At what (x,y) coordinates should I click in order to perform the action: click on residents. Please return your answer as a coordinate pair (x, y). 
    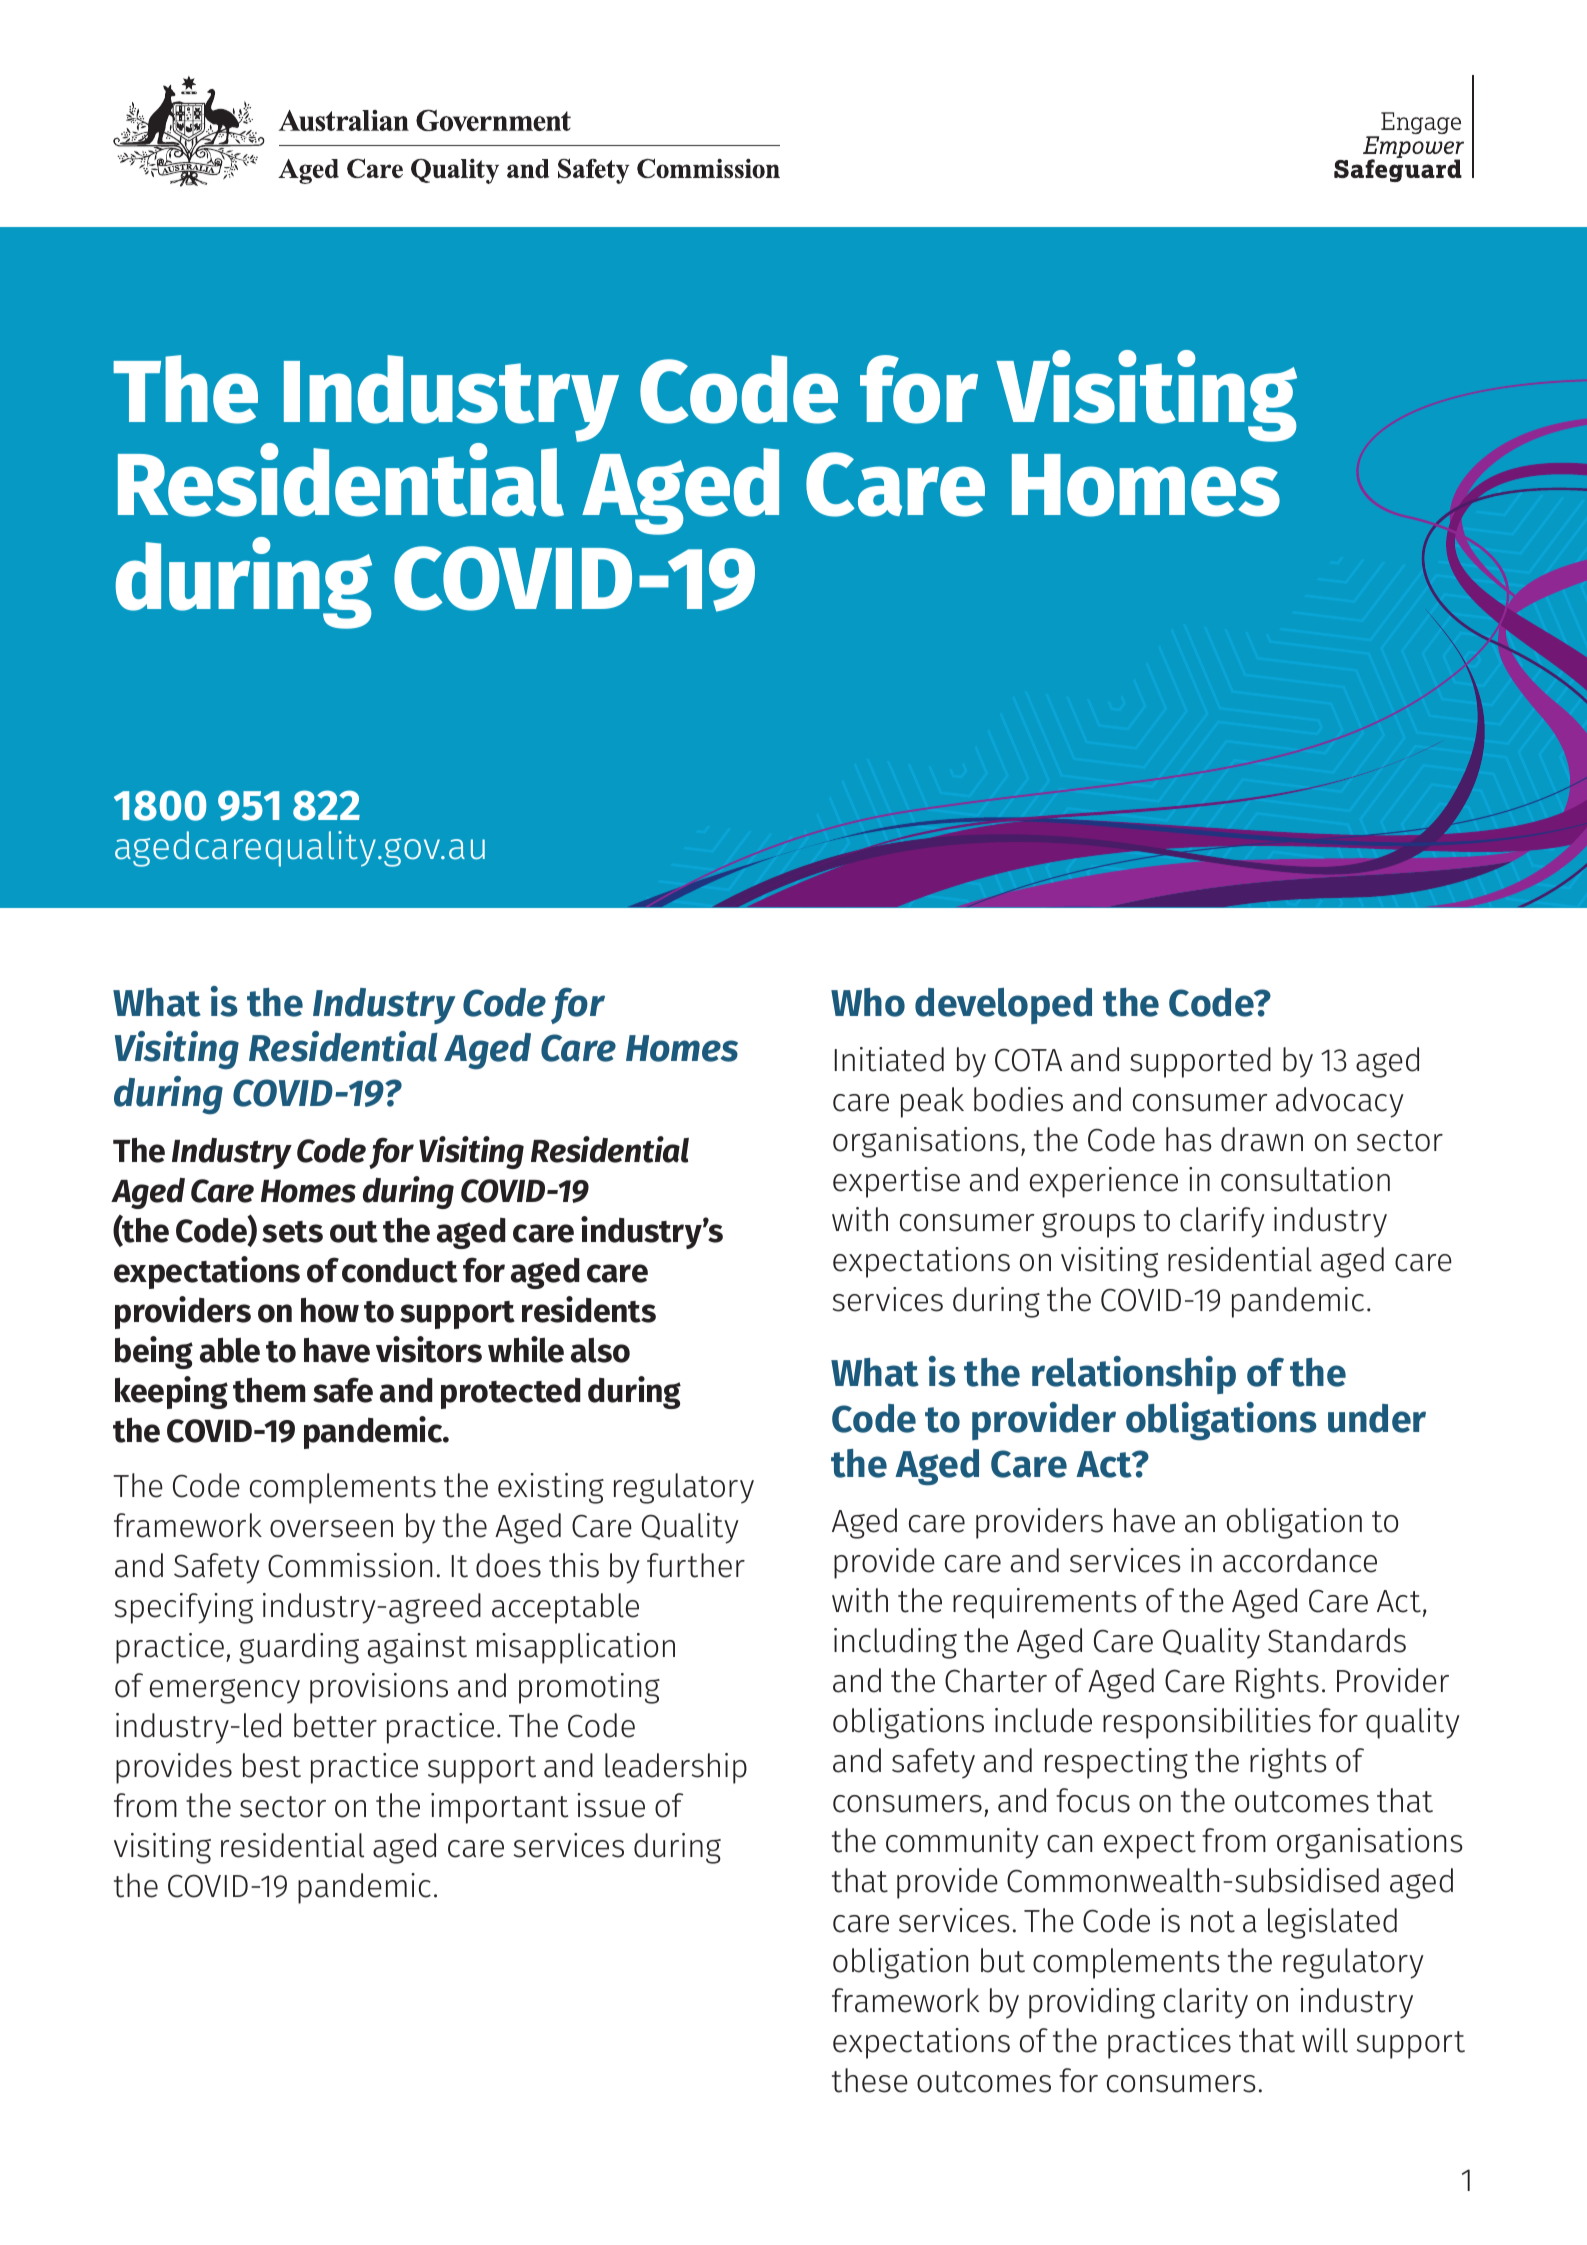
    Looking at the image, I should click on (589, 1309).
